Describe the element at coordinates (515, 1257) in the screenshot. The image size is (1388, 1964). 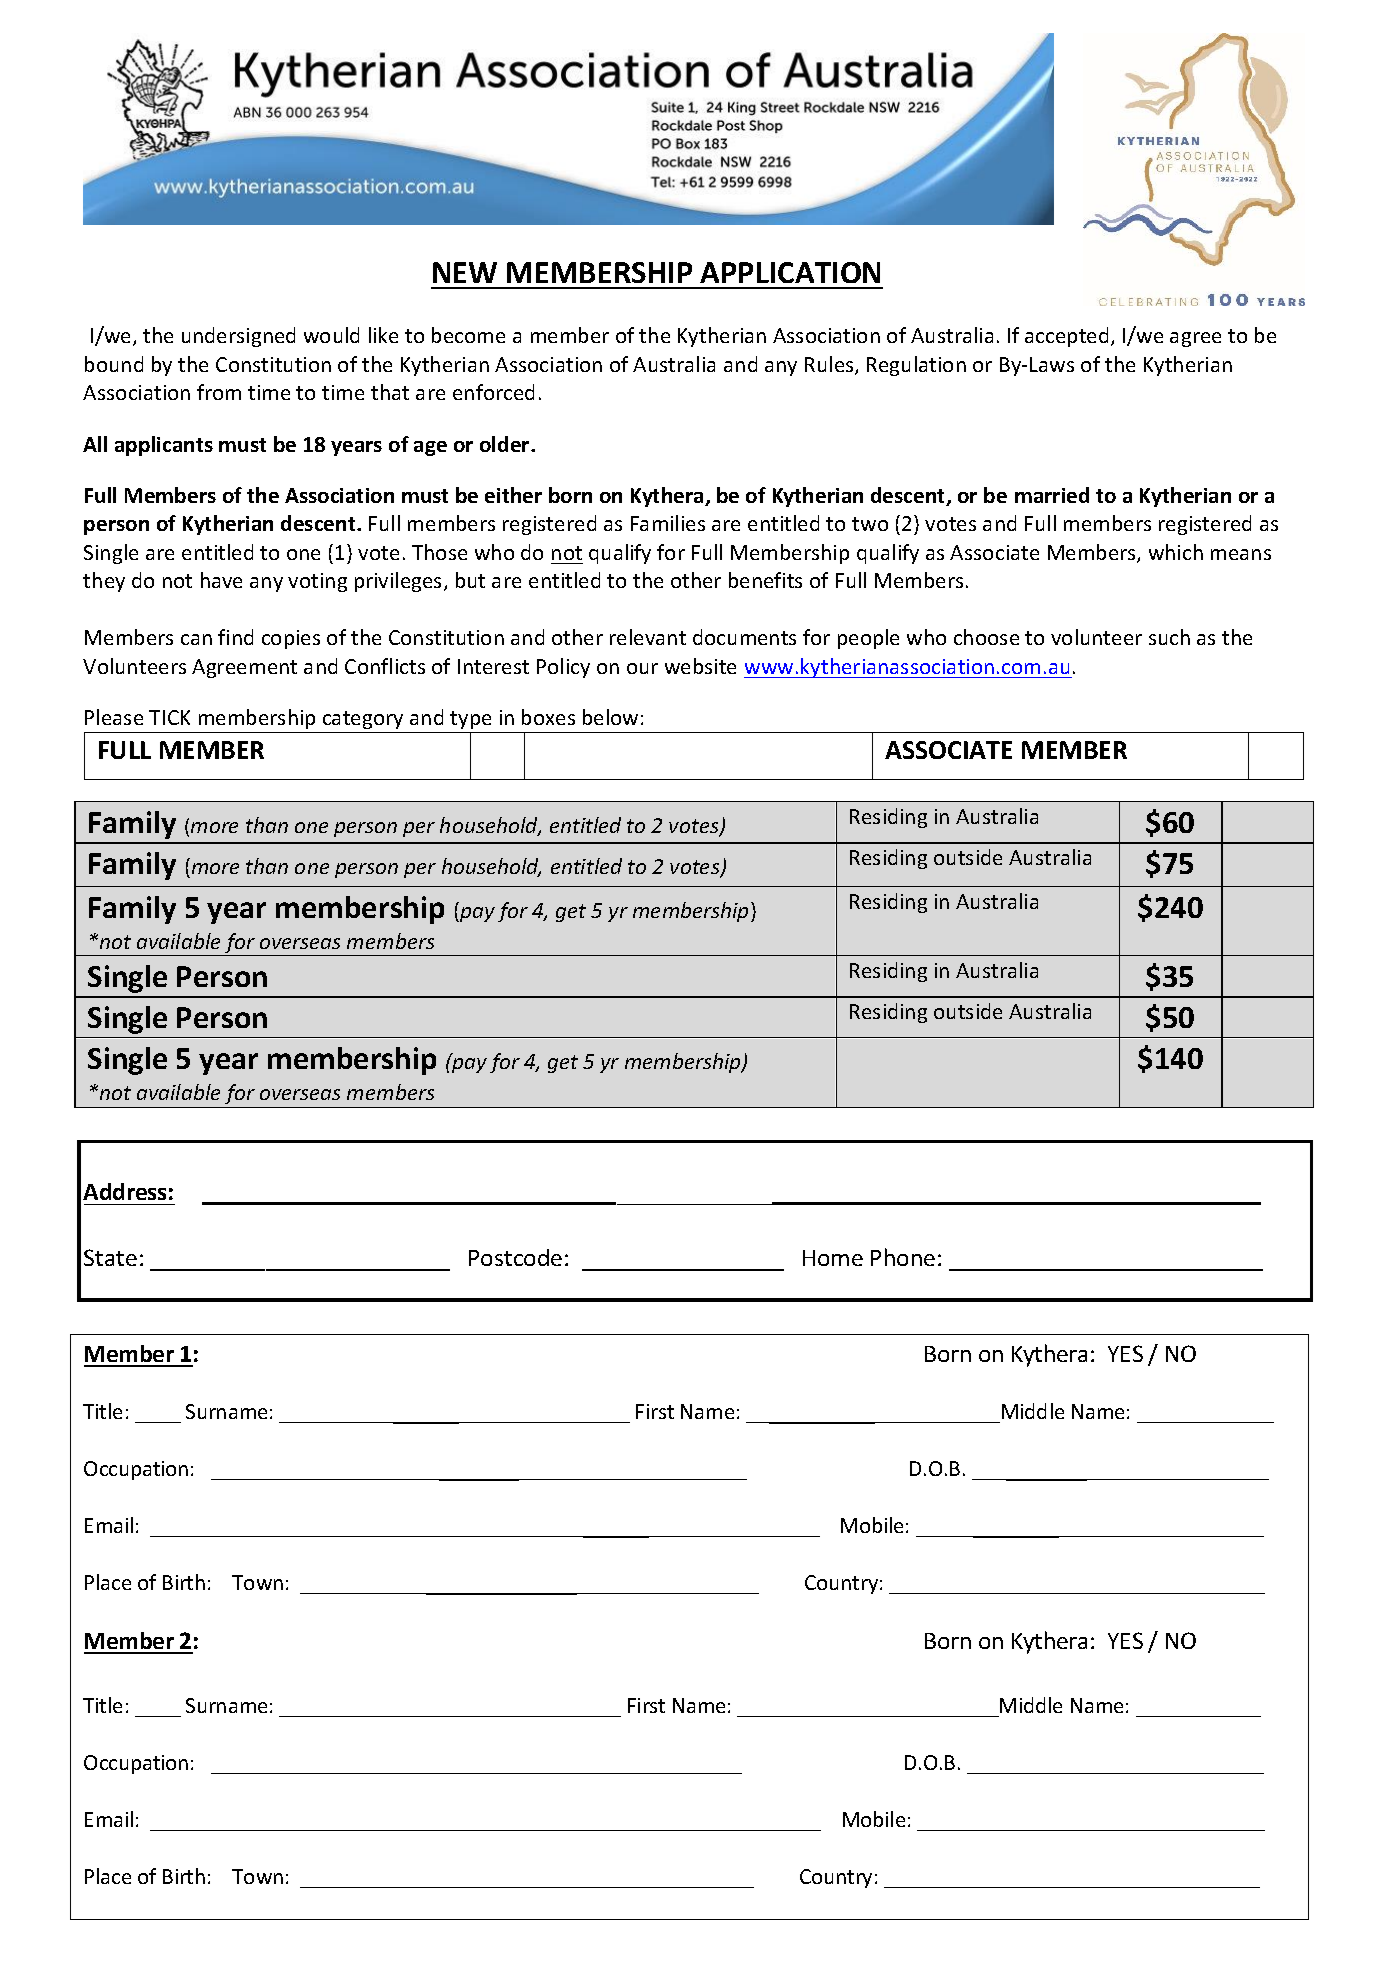
I see `Postcode` at that location.
